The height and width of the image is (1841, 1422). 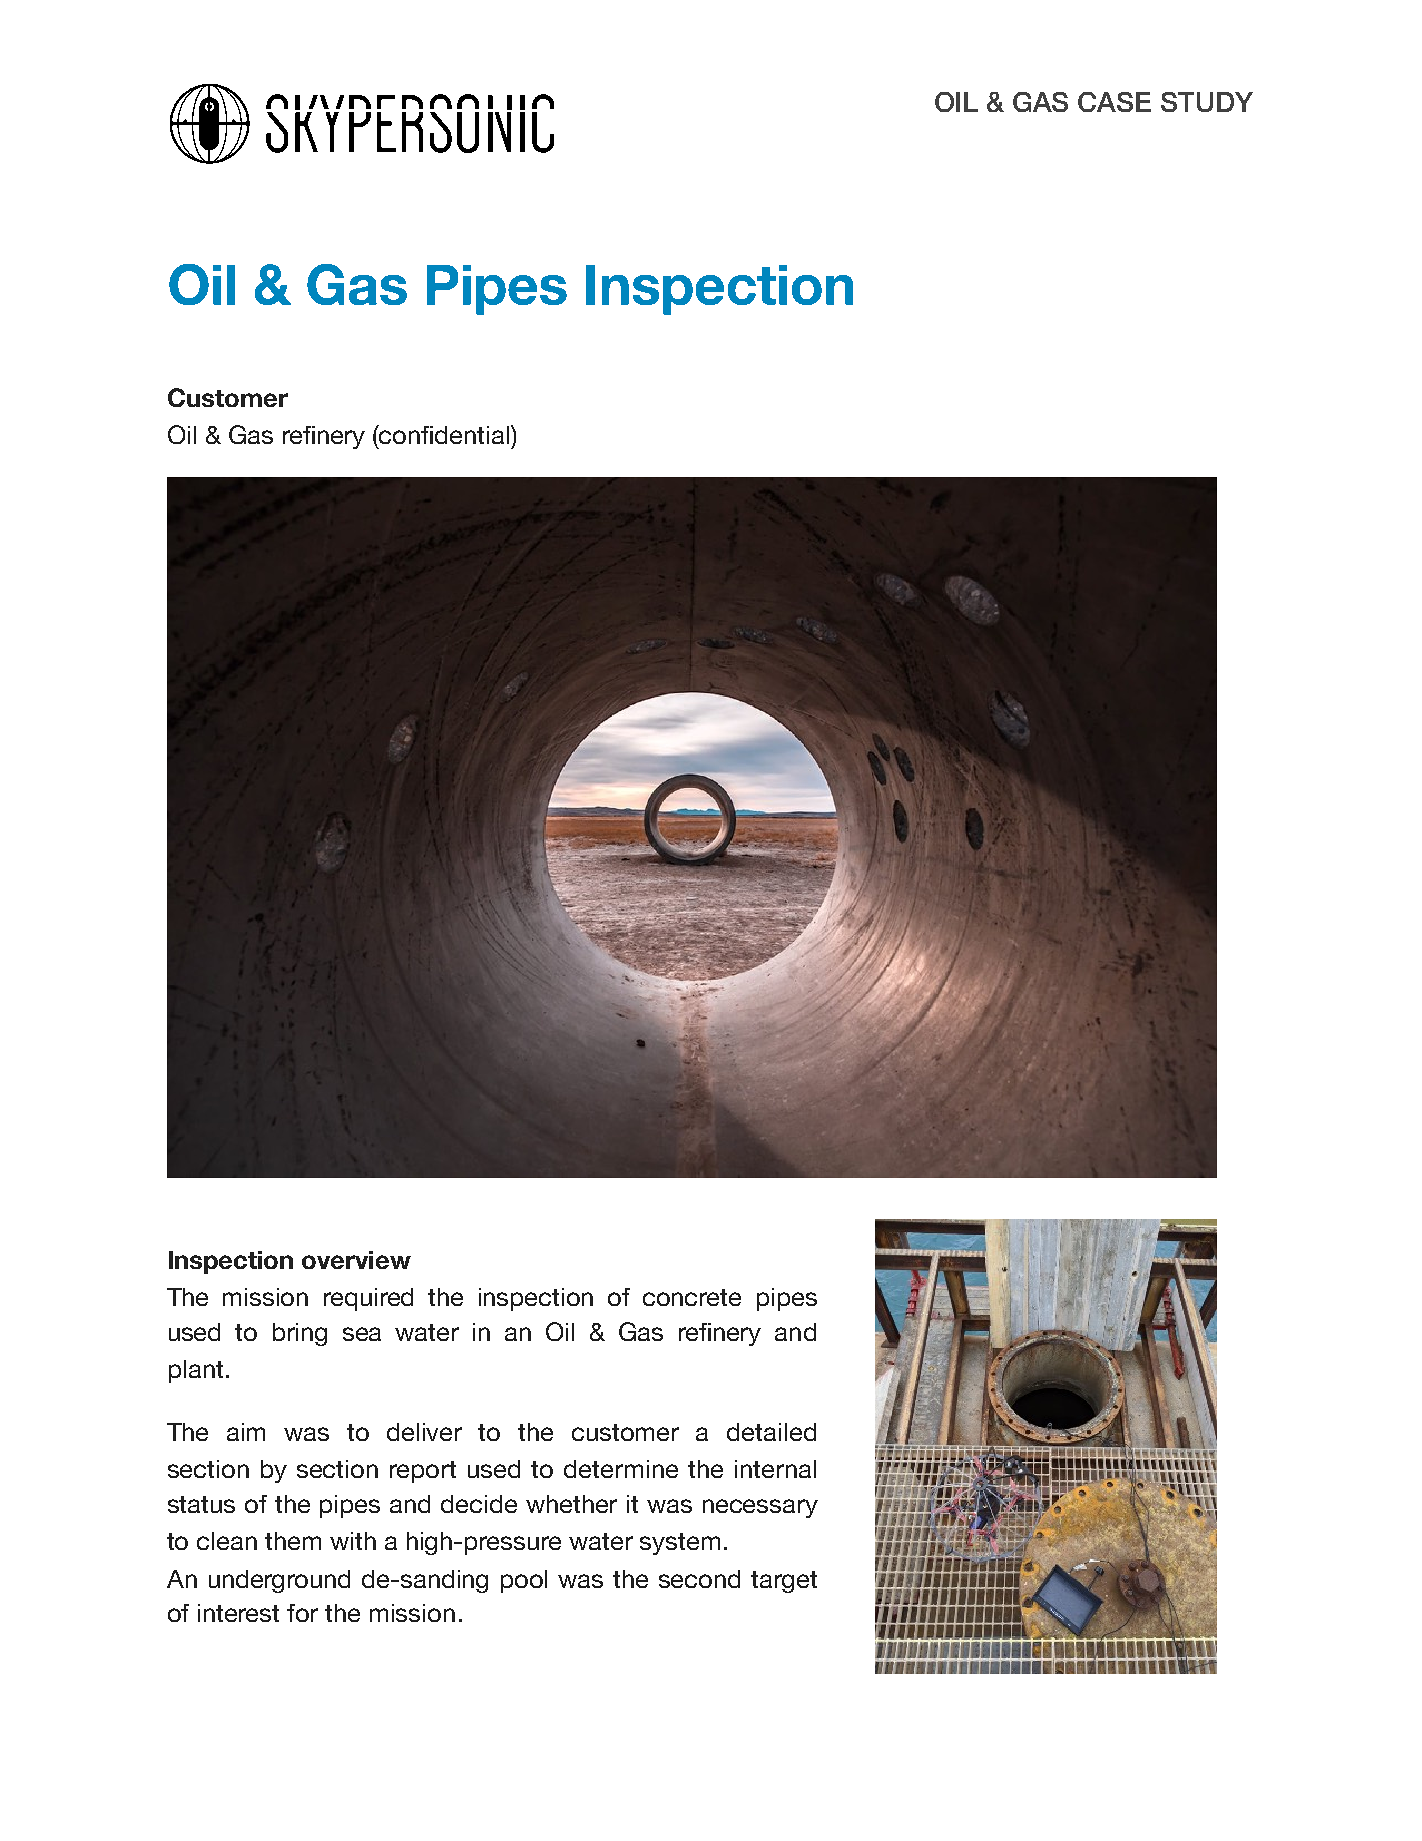 I want to click on CASE, so click(x=1114, y=102).
